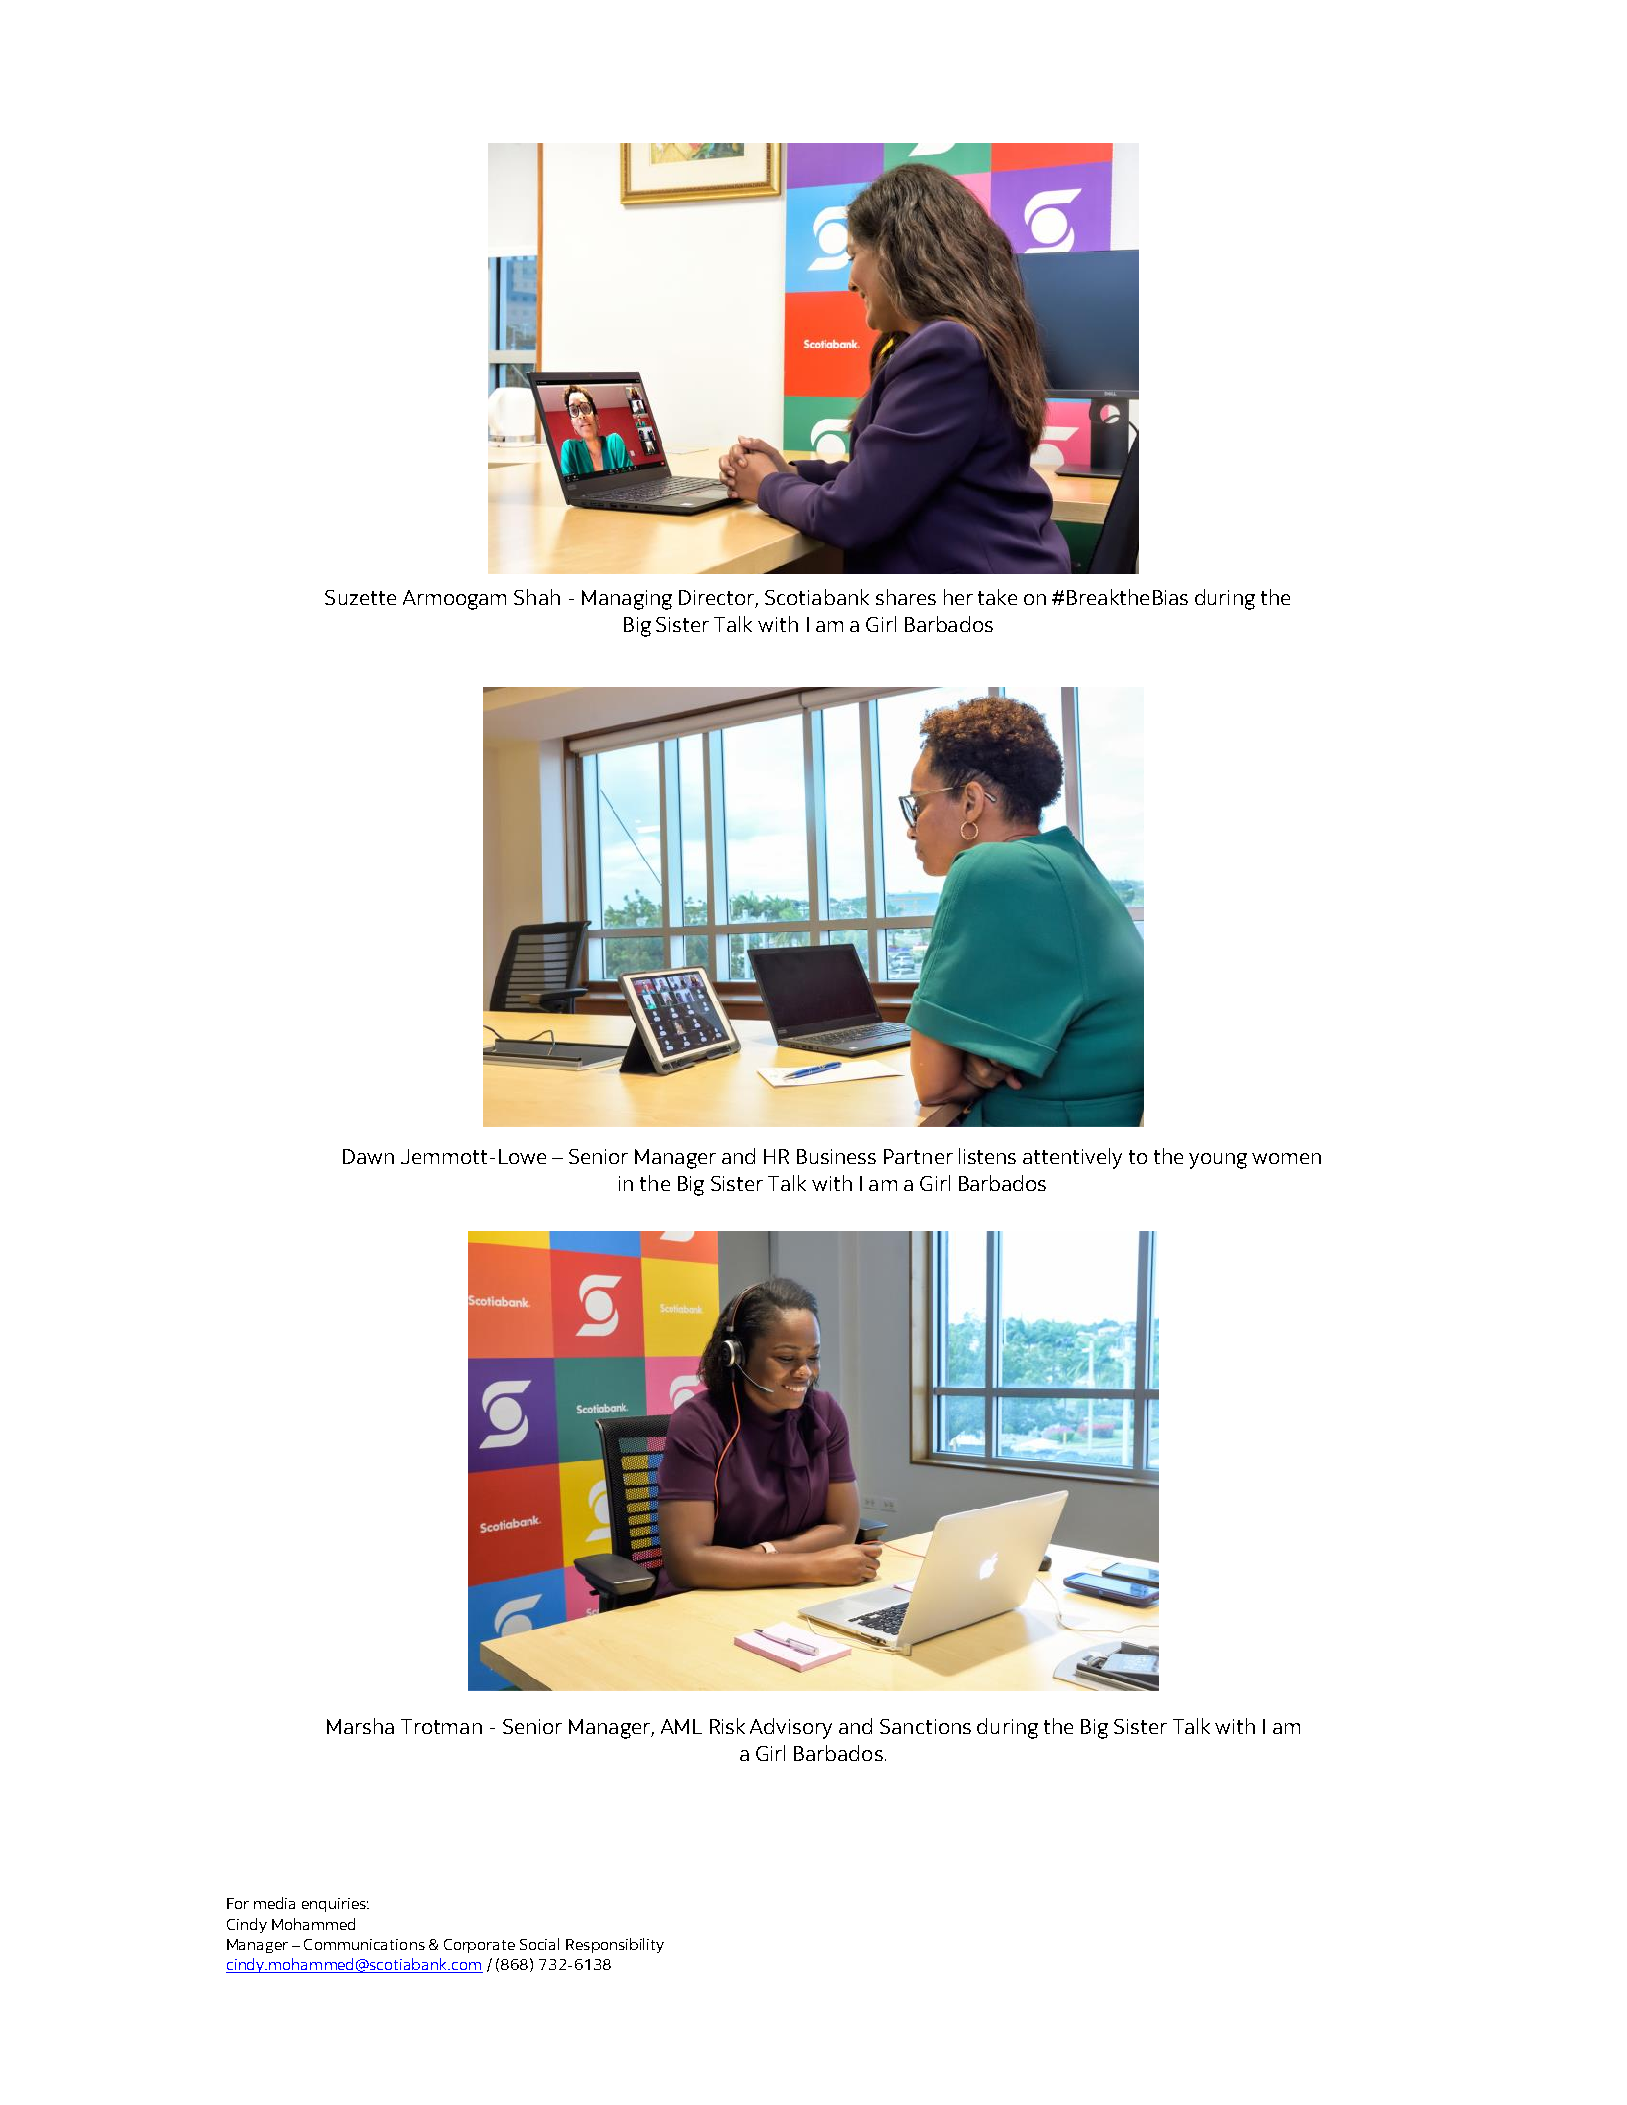 Image resolution: width=1627 pixels, height=2105 pixels. Describe the element at coordinates (1218, 1161) in the screenshot. I see `young` at that location.
